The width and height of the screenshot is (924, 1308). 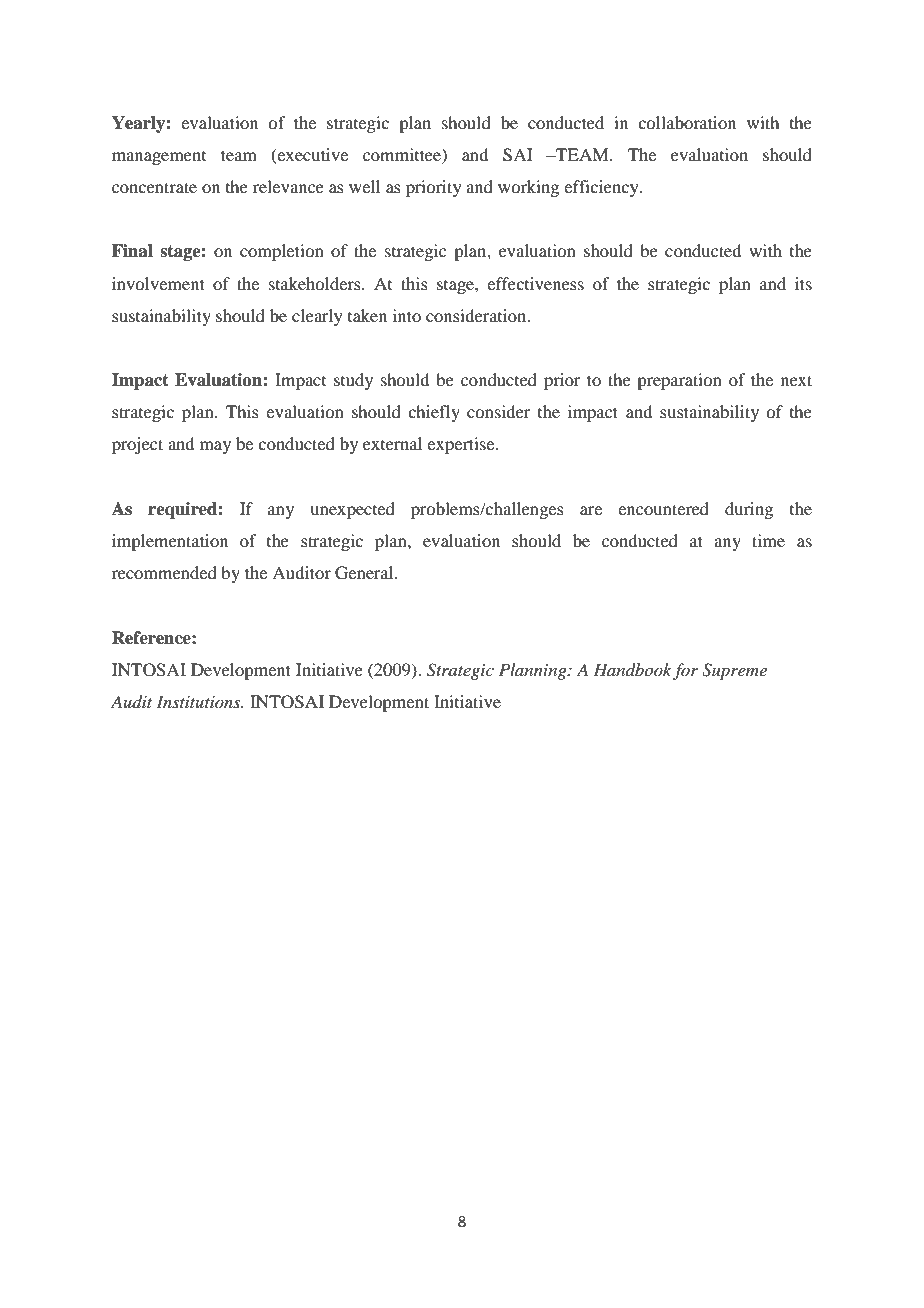 What do you see at coordinates (679, 381) in the screenshot?
I see `preparation` at bounding box center [679, 381].
